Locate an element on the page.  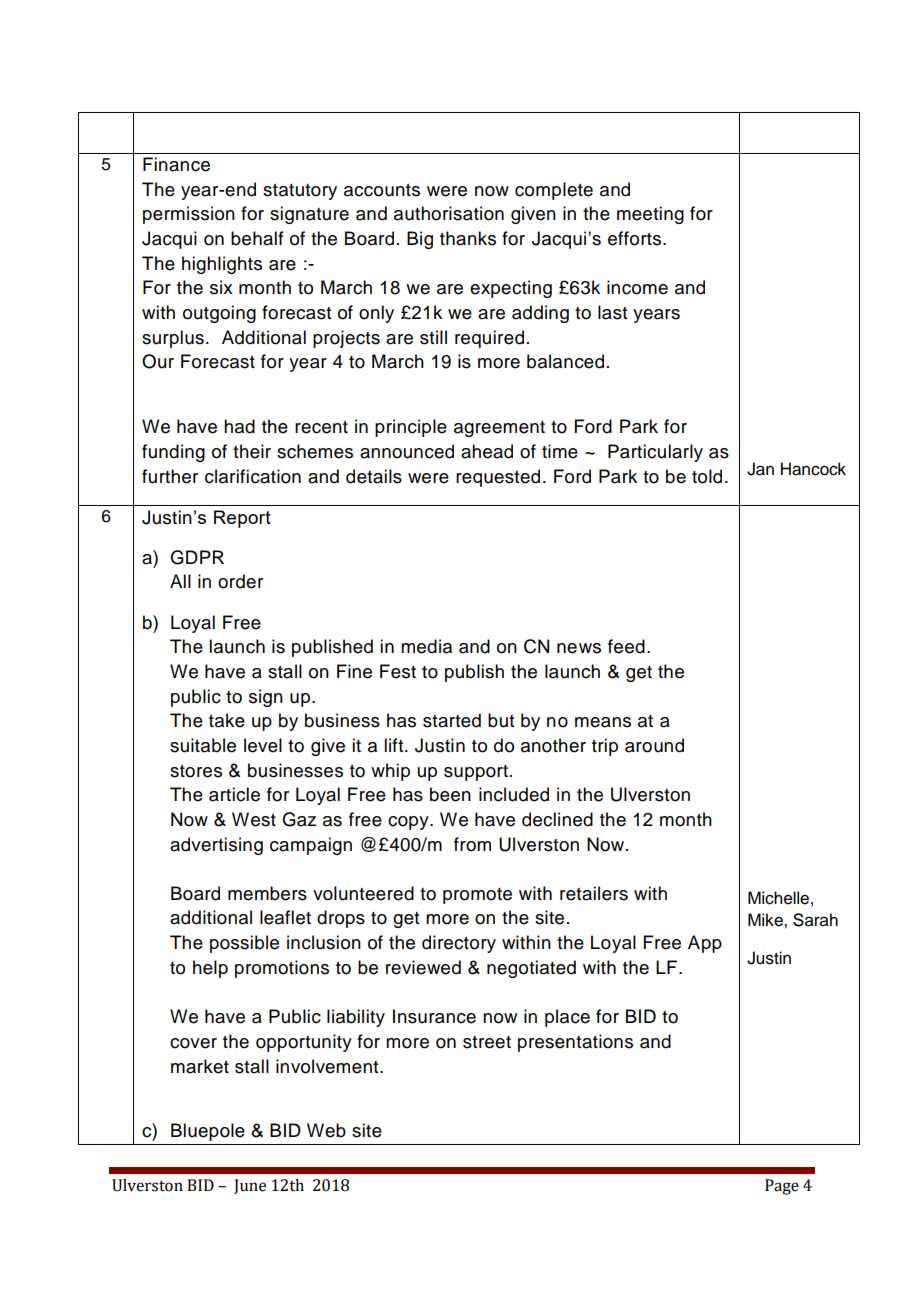
take is located at coordinates (227, 720).
